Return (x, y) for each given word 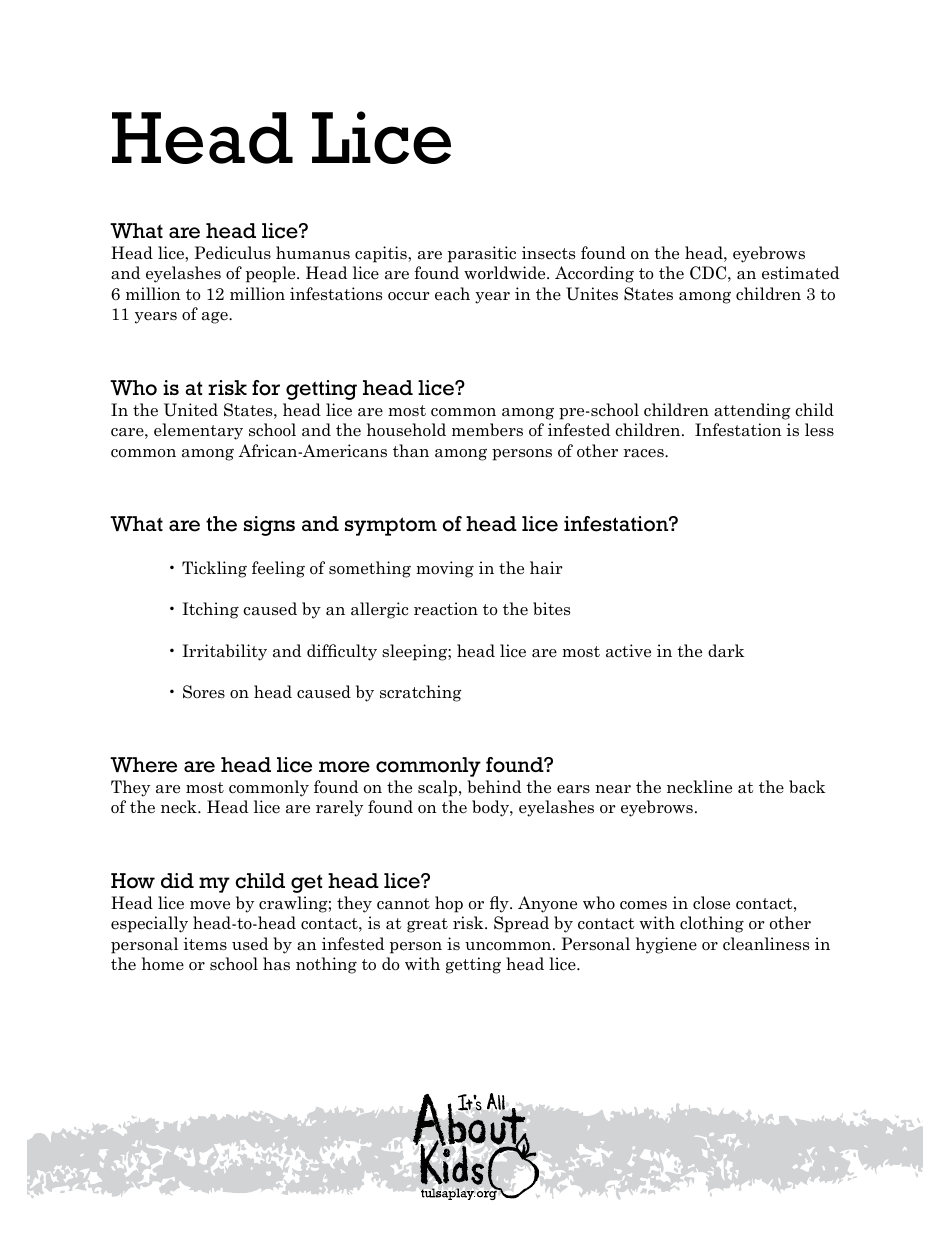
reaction (446, 609)
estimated (800, 273)
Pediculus (232, 253)
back (807, 787)
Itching (210, 610)
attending (752, 411)
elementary (198, 431)
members (487, 430)
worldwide (506, 273)
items (205, 944)
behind (494, 786)
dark (726, 651)
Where (143, 765)
